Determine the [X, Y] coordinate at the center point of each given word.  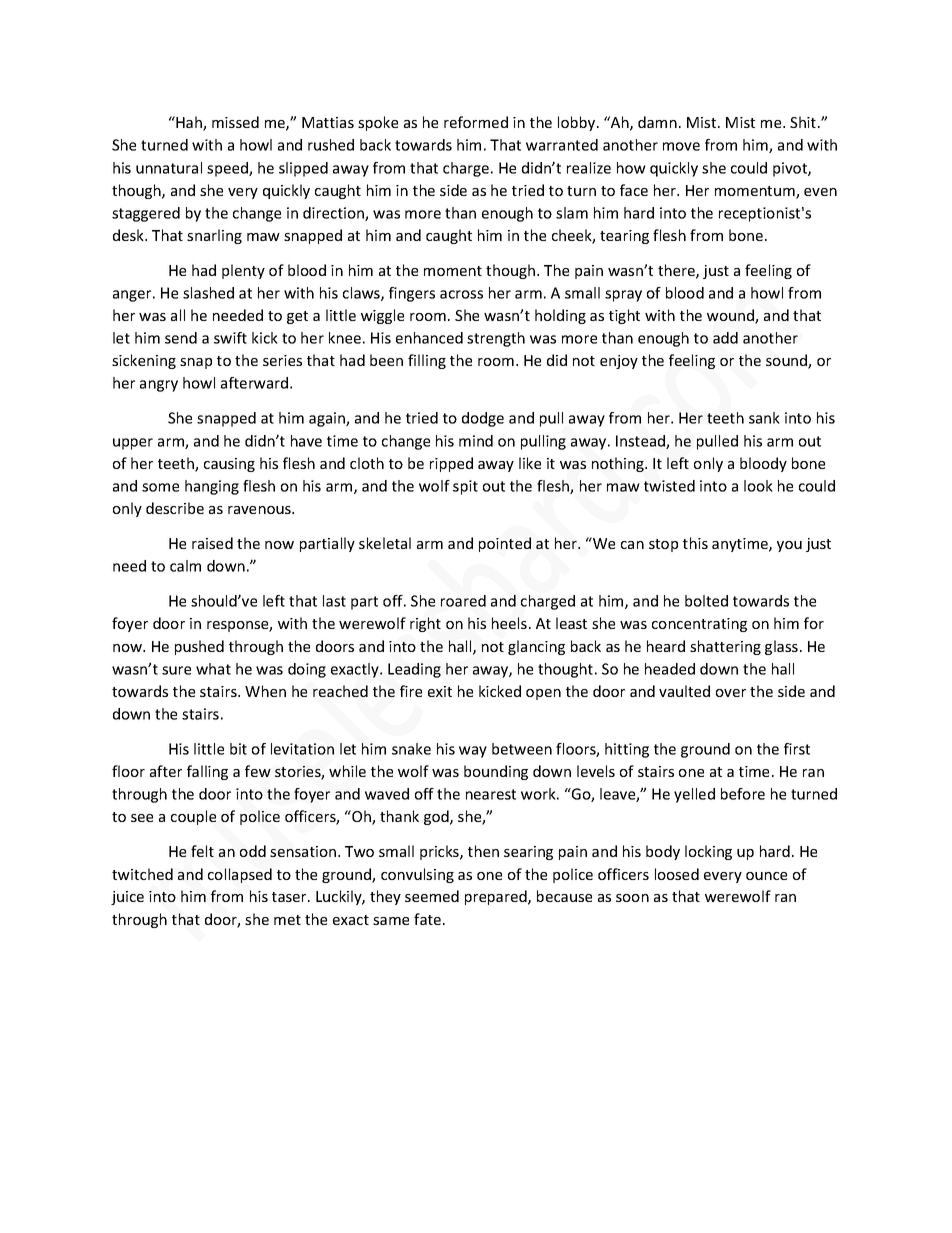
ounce [766, 876]
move [681, 146]
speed [228, 169]
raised [212, 543]
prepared [497, 897]
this [695, 543]
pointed [505, 544]
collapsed [240, 875]
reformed [476, 122]
